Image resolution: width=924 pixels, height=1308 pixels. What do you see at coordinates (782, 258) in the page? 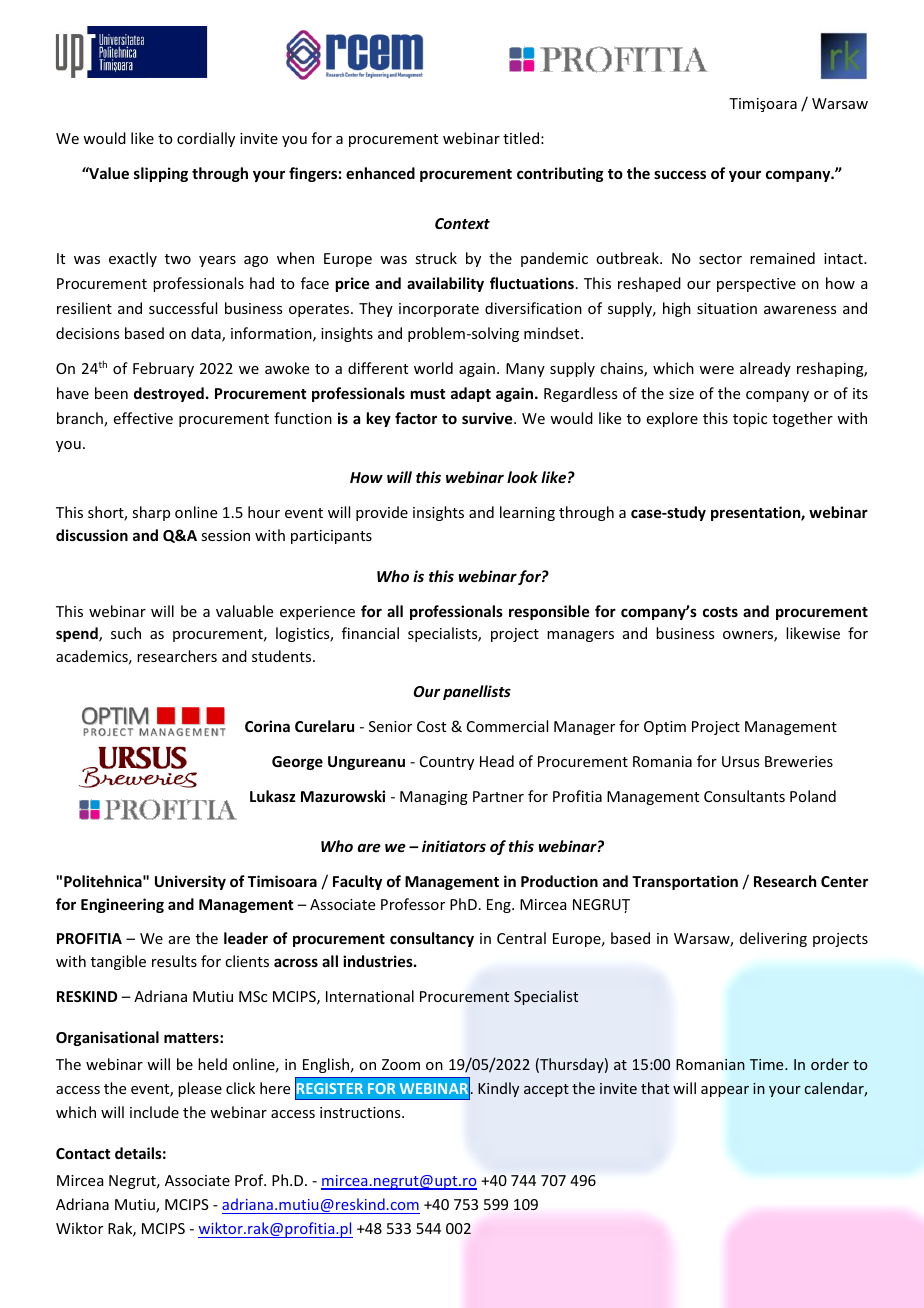
I see `remained` at bounding box center [782, 258].
